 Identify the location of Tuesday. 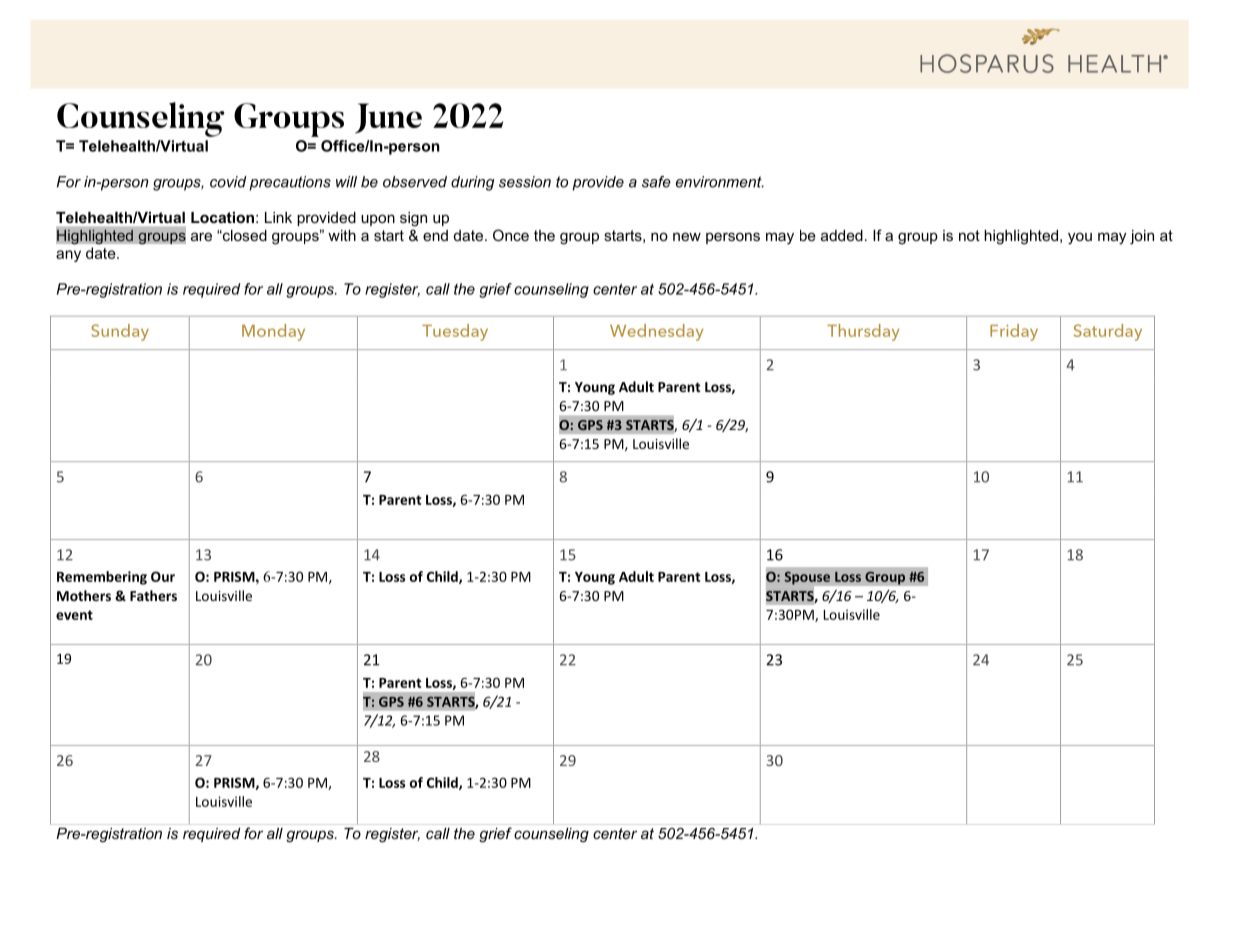
(455, 332).
